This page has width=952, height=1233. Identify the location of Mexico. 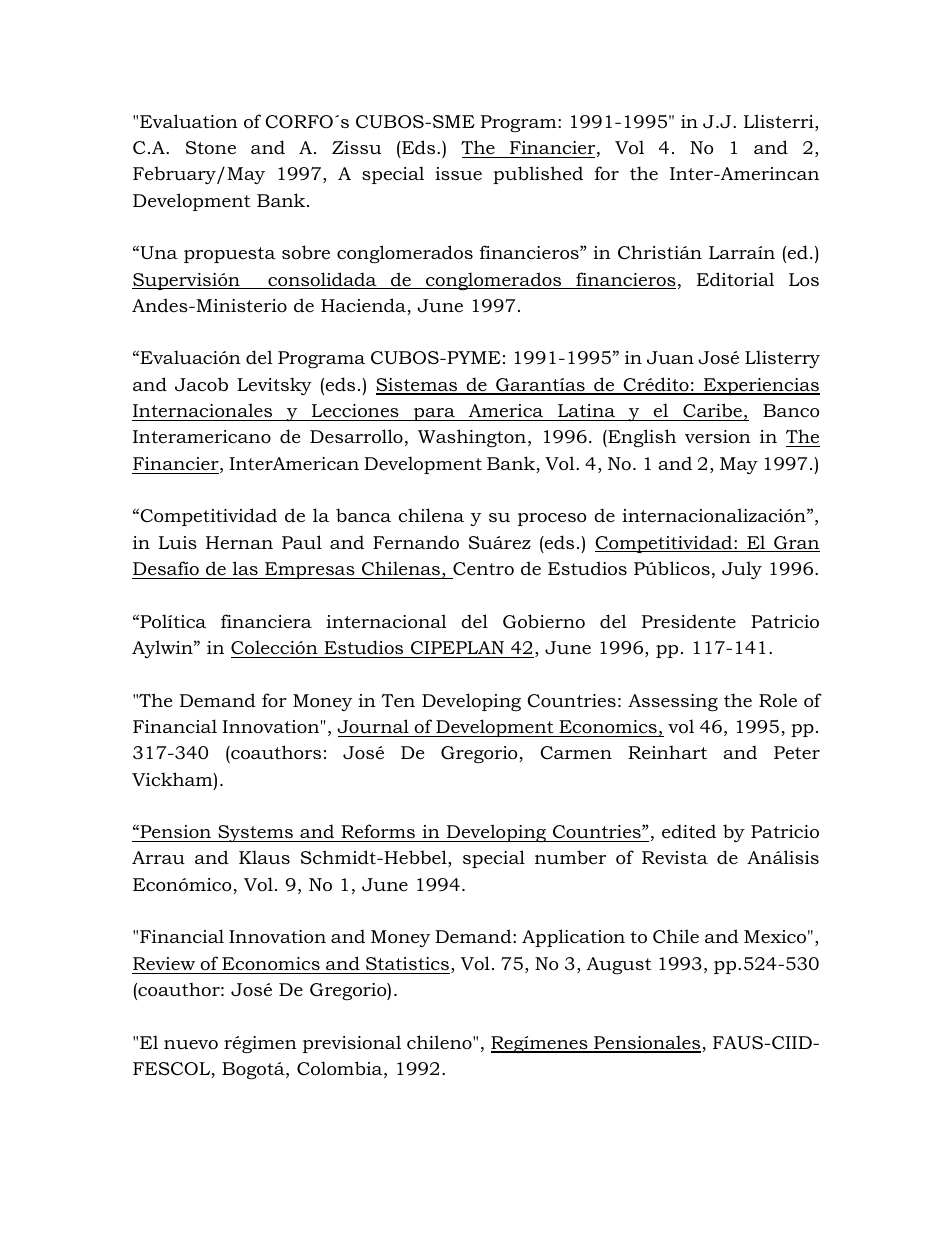
(775, 937).
